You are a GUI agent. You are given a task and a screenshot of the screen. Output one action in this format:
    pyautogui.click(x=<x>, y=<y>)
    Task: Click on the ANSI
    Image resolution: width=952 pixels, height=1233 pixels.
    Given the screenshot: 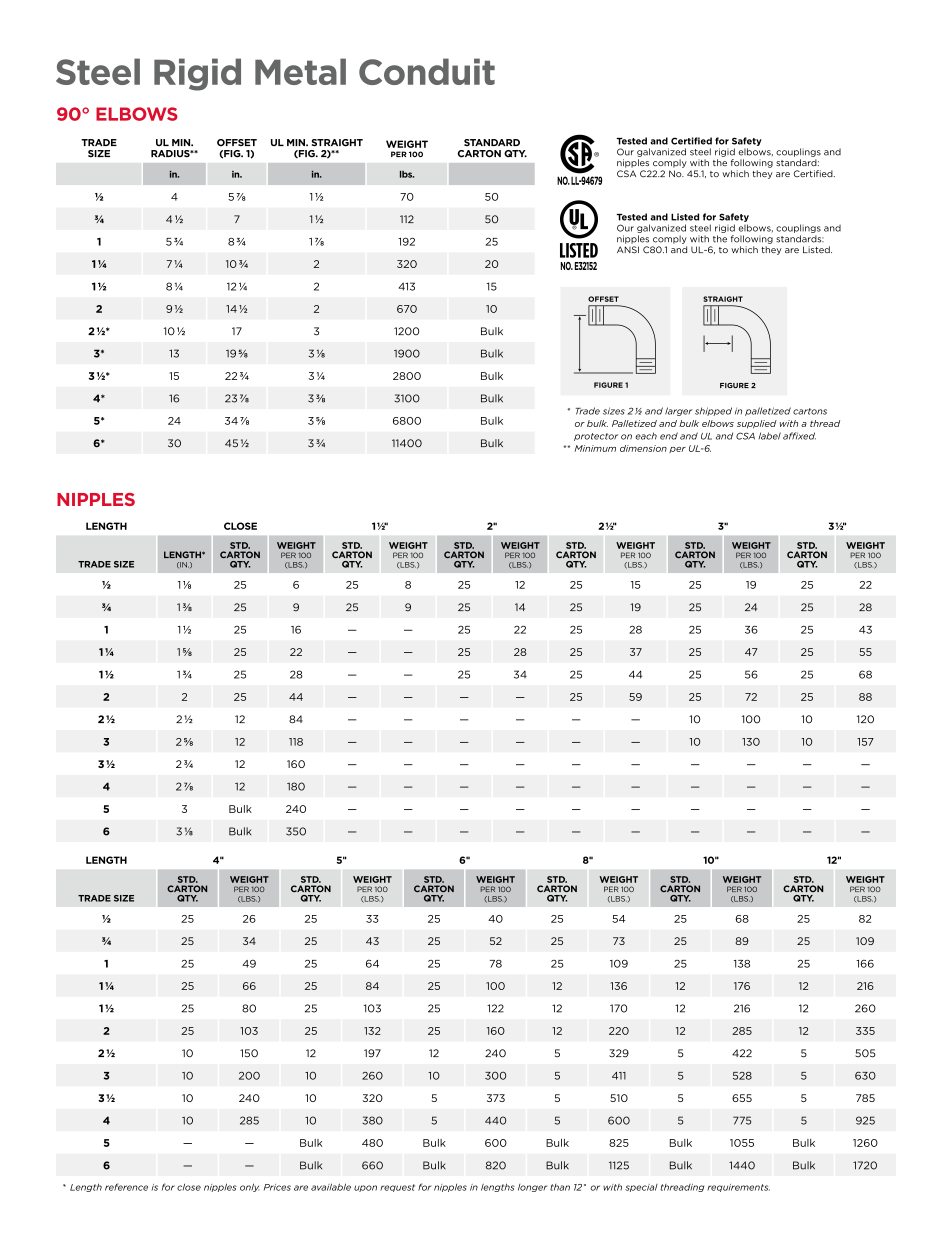 What is the action you would take?
    pyautogui.click(x=628, y=249)
